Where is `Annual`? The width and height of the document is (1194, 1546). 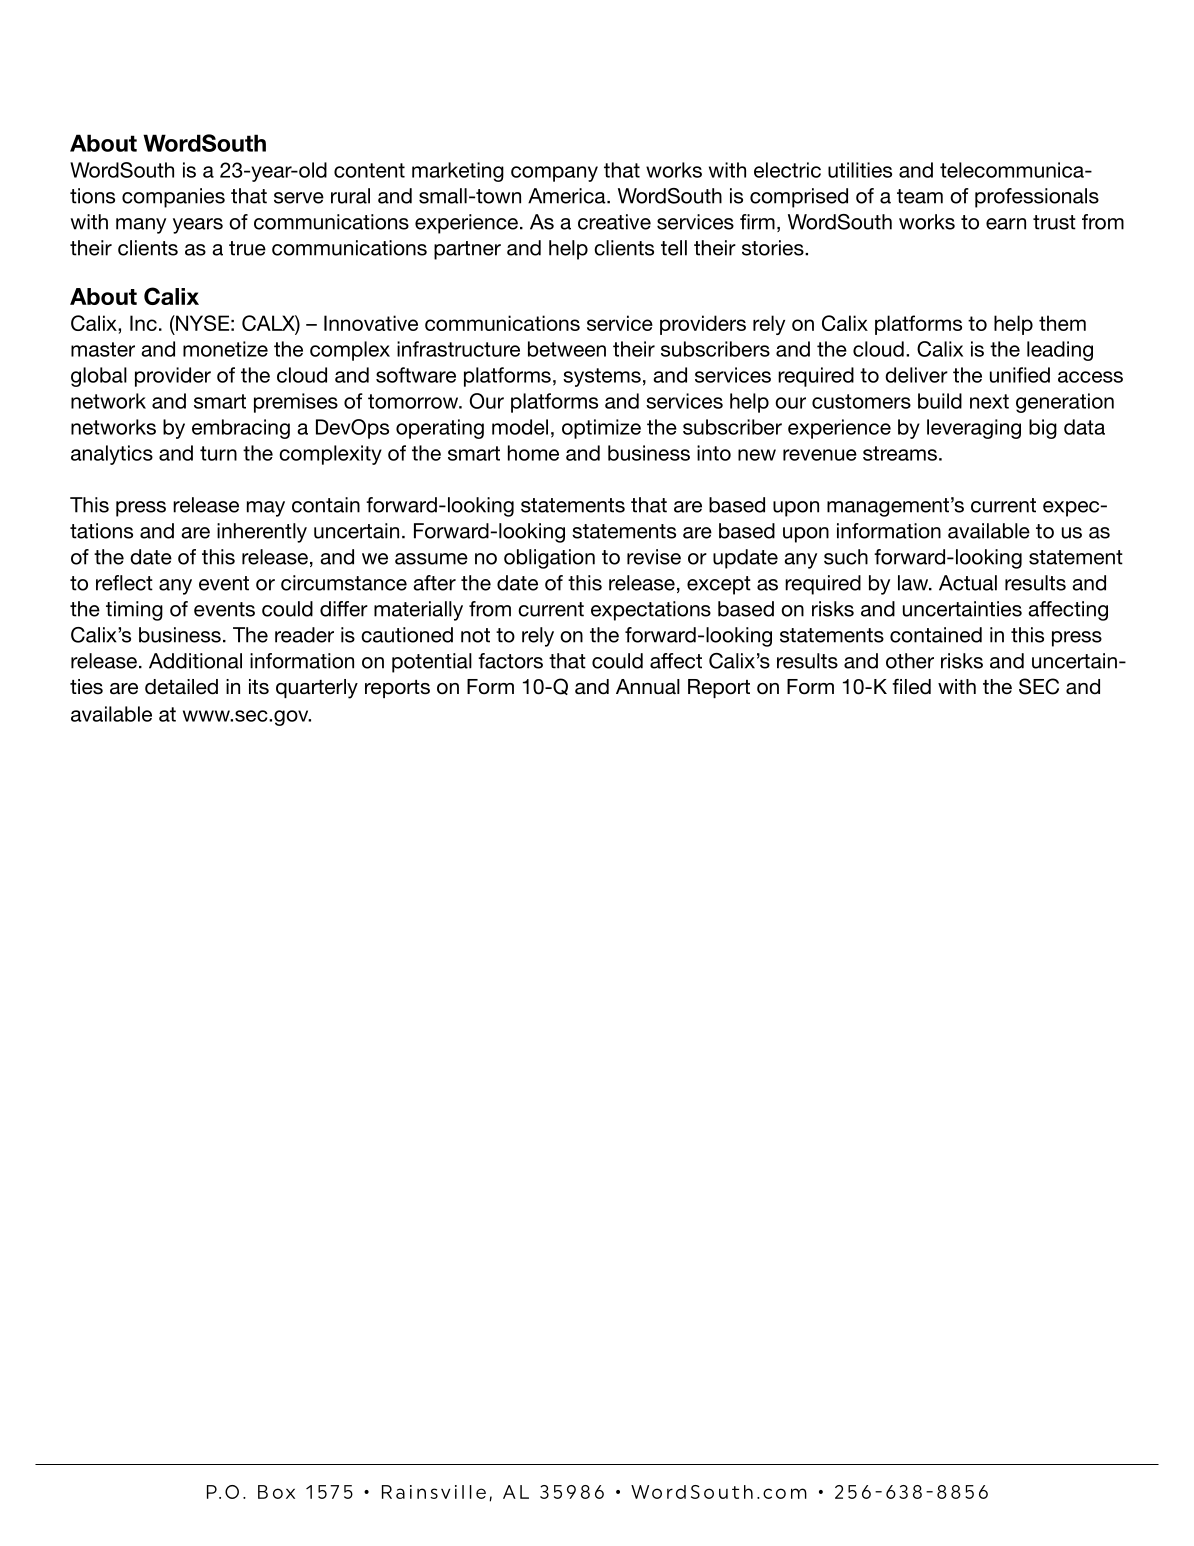 Annual is located at coordinates (648, 687).
